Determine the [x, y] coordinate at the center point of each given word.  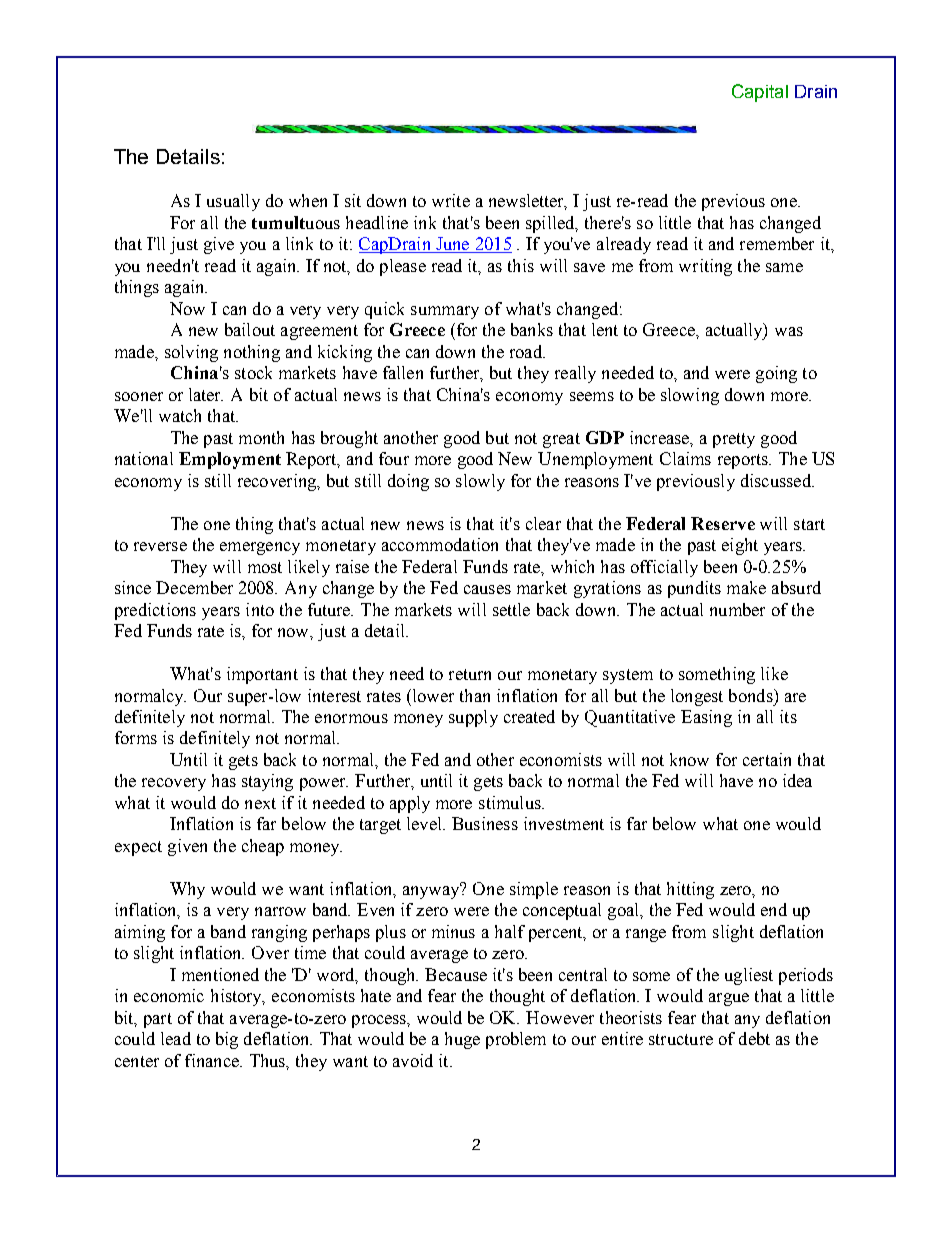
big [227, 1040]
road [527, 351]
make [746, 587]
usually [233, 202]
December [194, 587]
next [260, 803]
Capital [760, 93]
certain [767, 759]
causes [487, 589]
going [776, 374]
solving [191, 353]
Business [485, 823]
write [451, 200]
